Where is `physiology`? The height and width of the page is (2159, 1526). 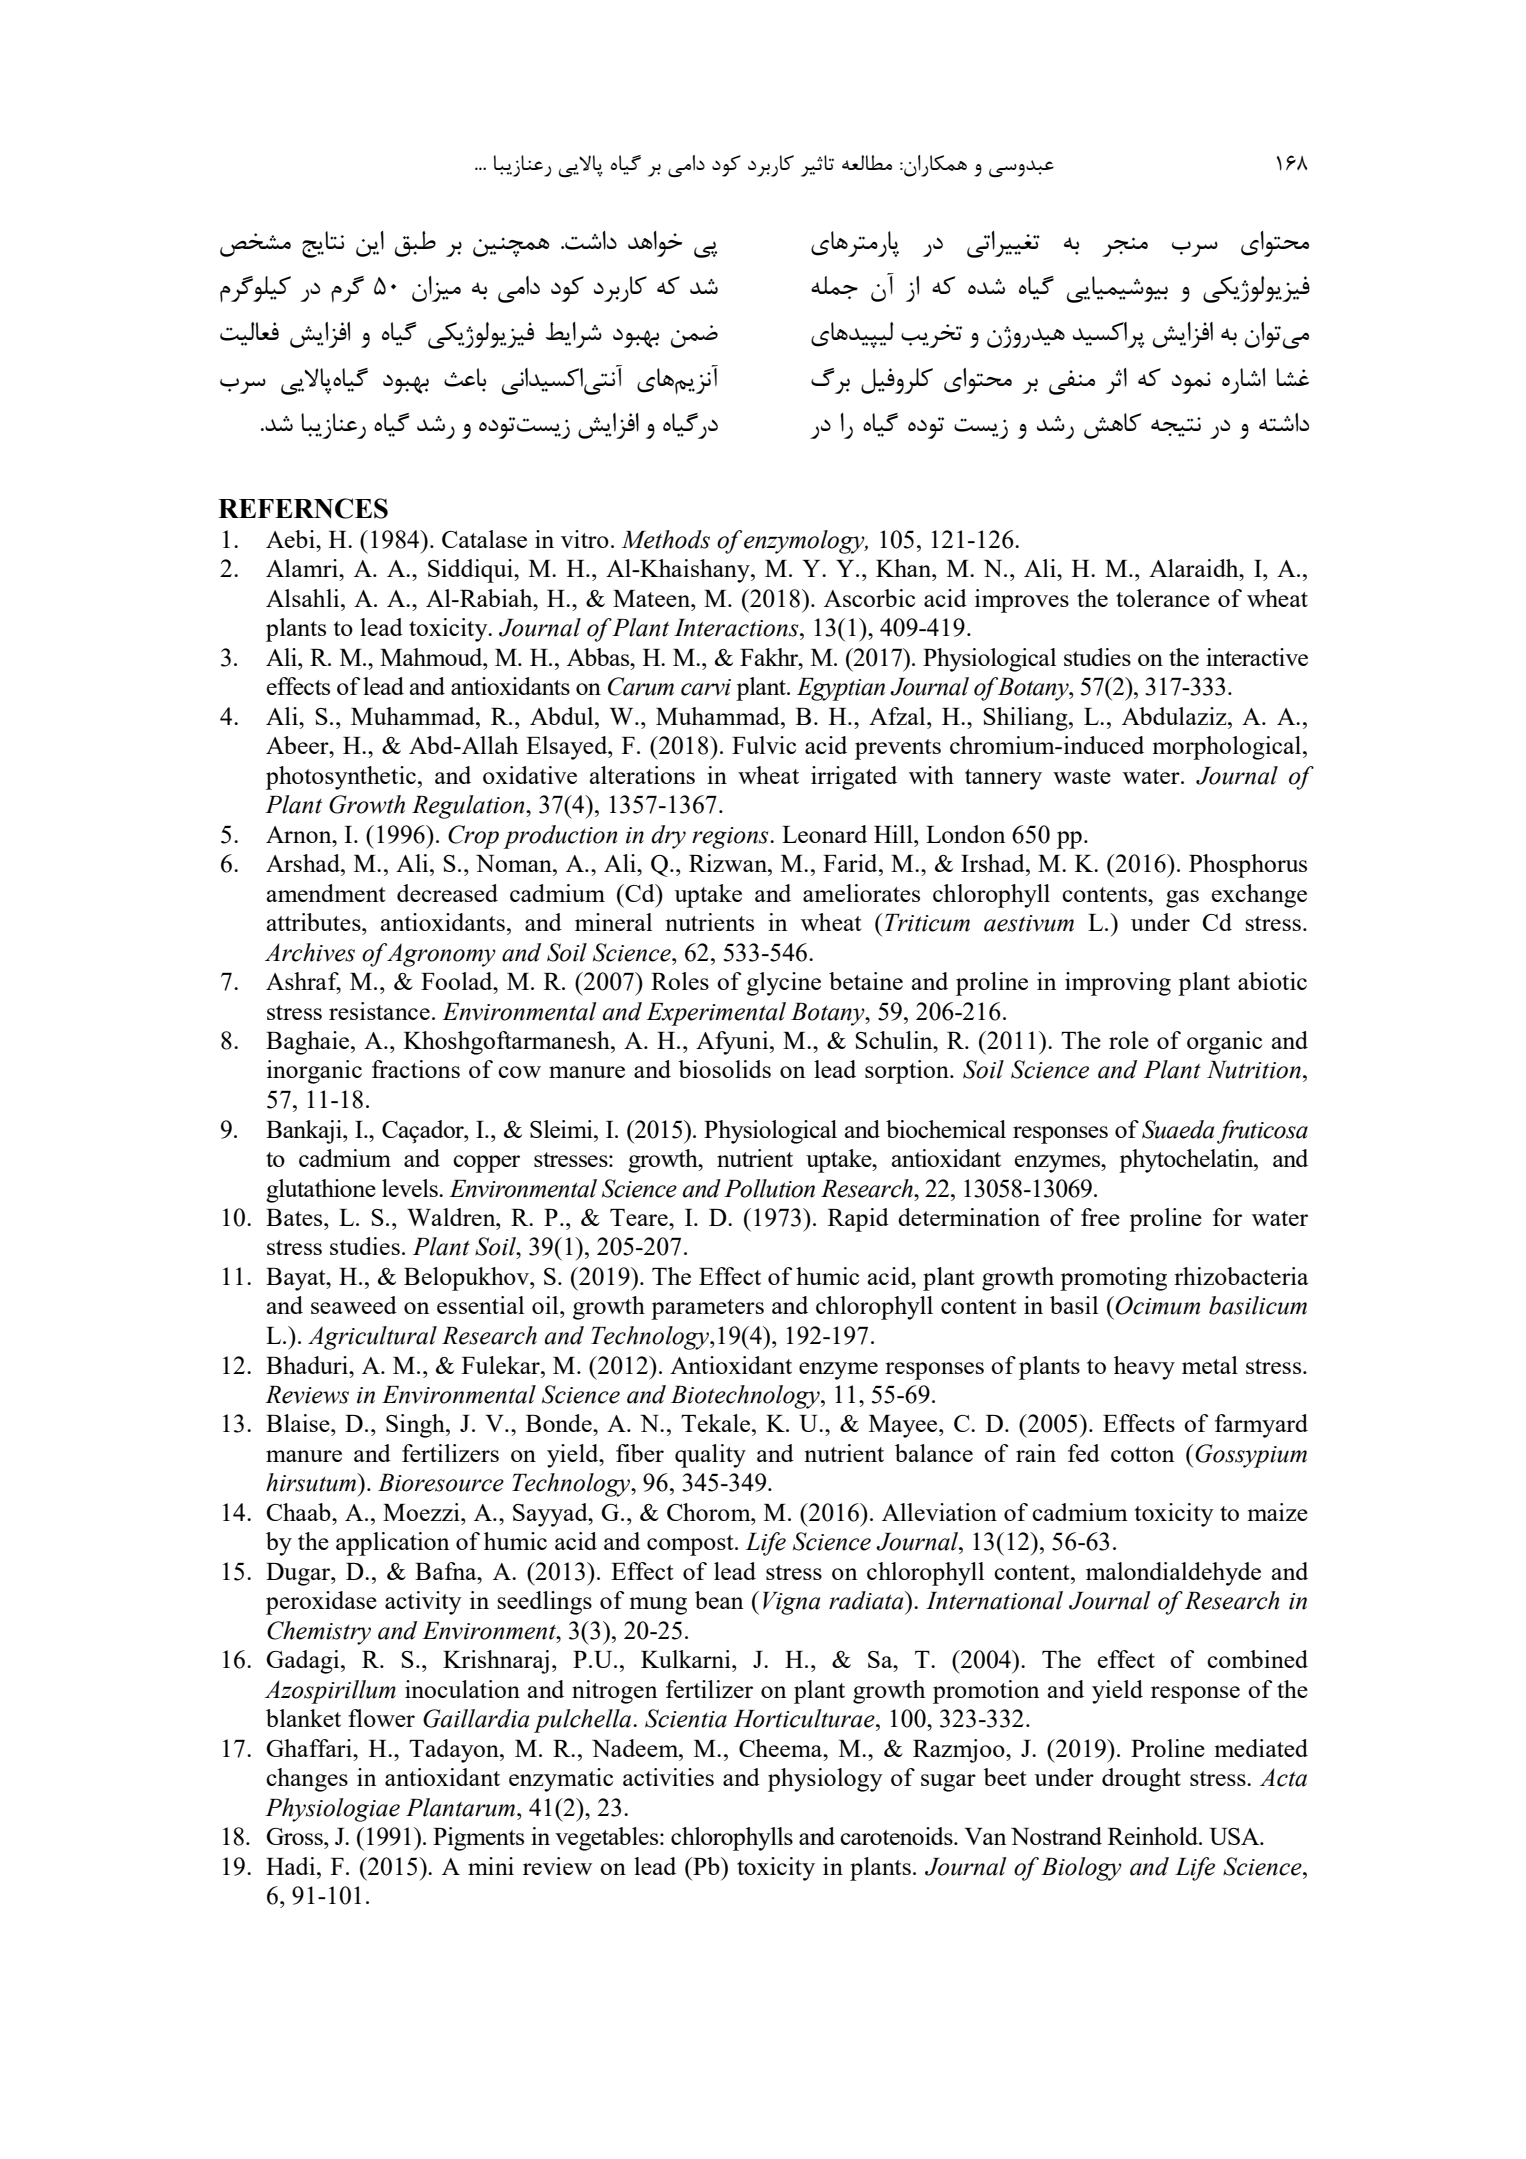 physiology is located at coordinates (825, 1780).
